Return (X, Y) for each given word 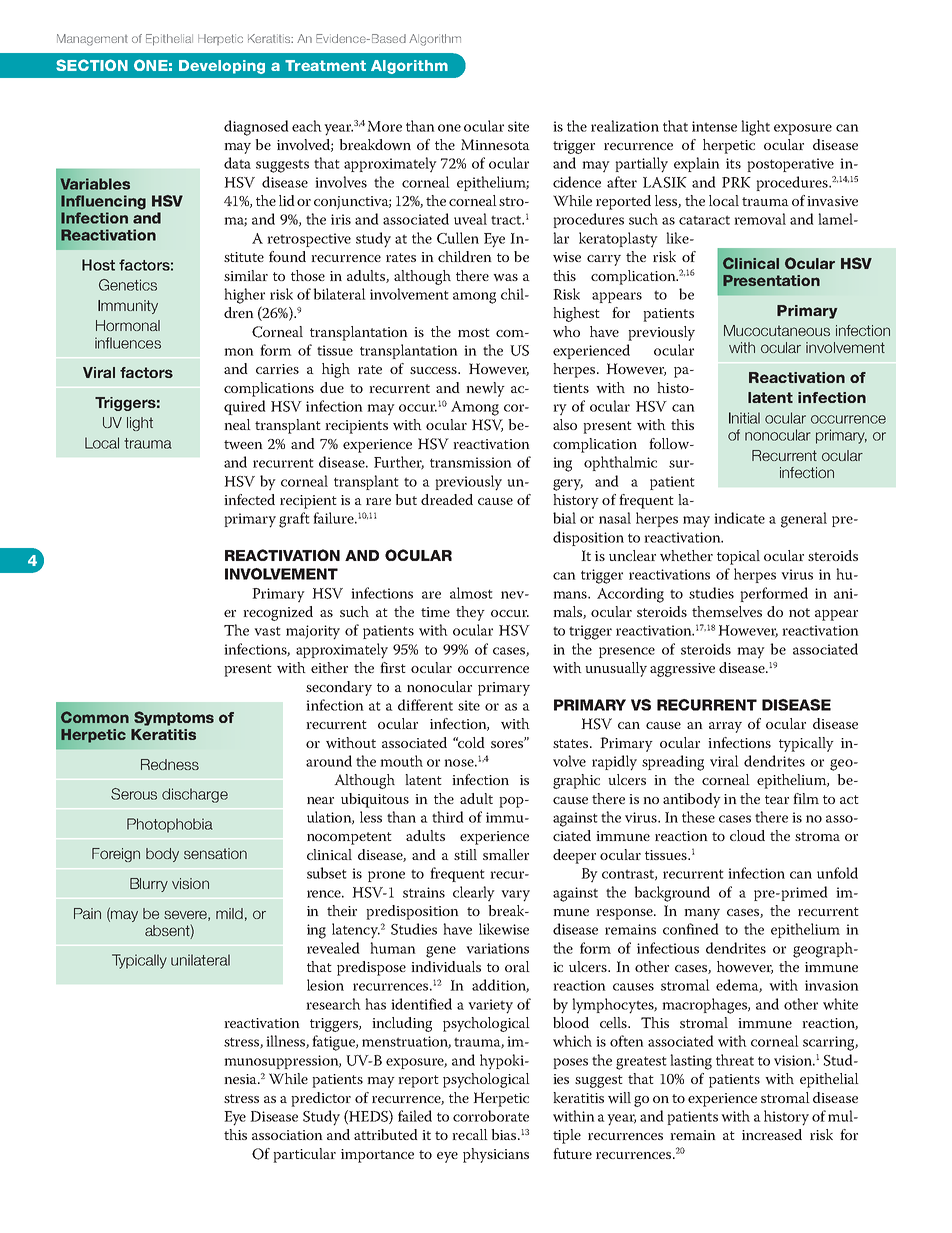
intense (714, 126)
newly (485, 389)
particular (304, 1155)
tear (777, 799)
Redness (170, 764)
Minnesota (495, 144)
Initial (744, 418)
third (448, 817)
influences (128, 343)
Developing (222, 67)
